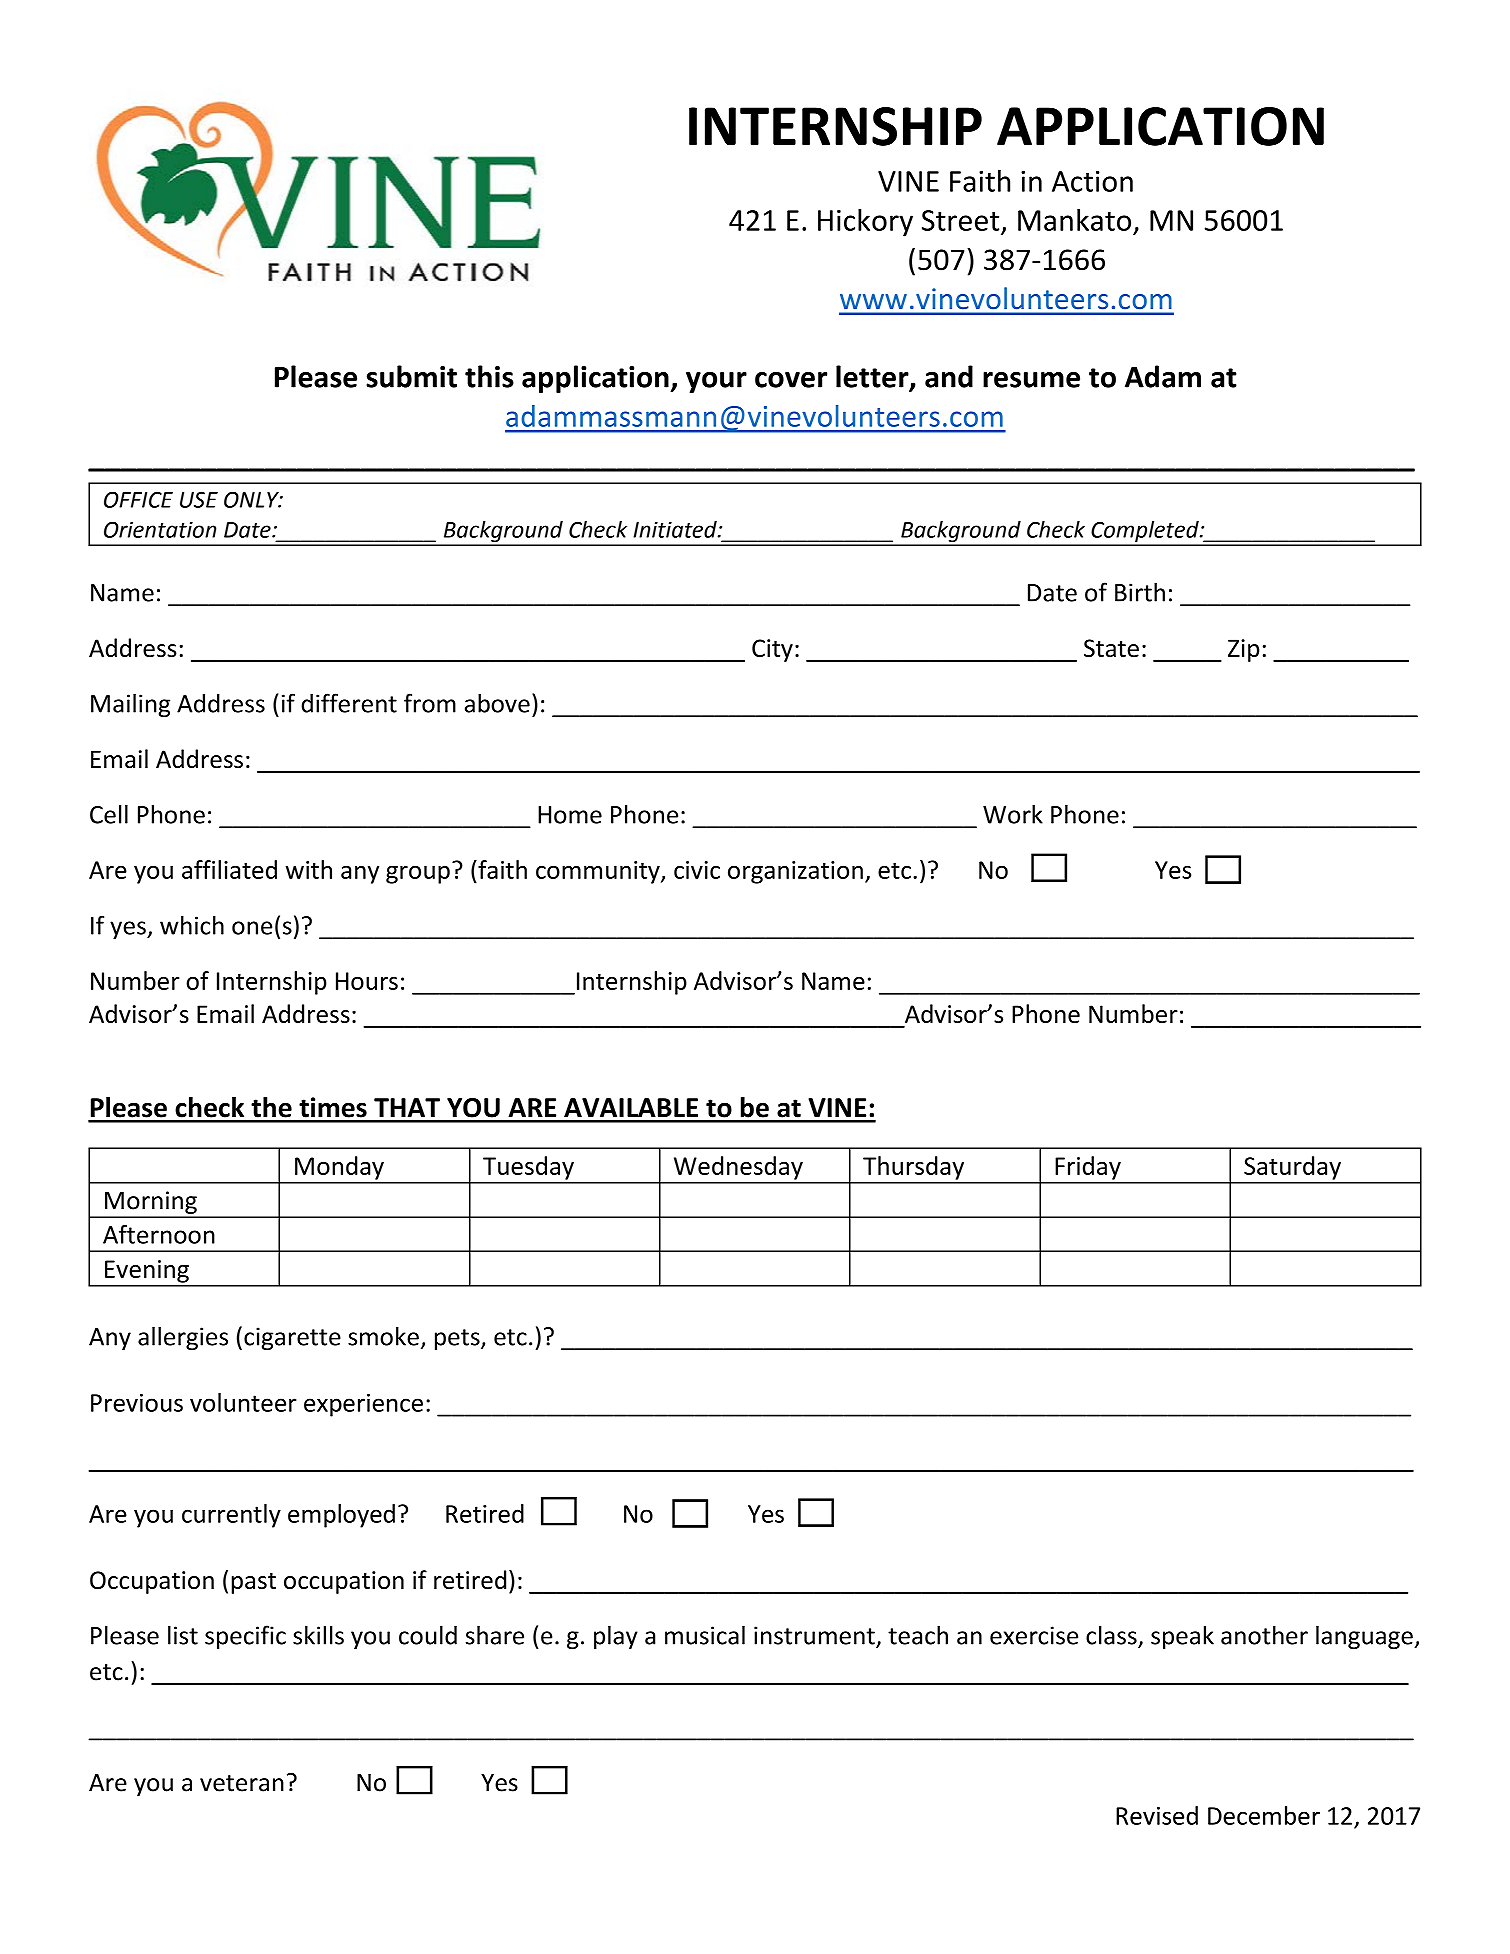  What do you see at coordinates (1264, 1815) in the screenshot?
I see `December` at bounding box center [1264, 1815].
